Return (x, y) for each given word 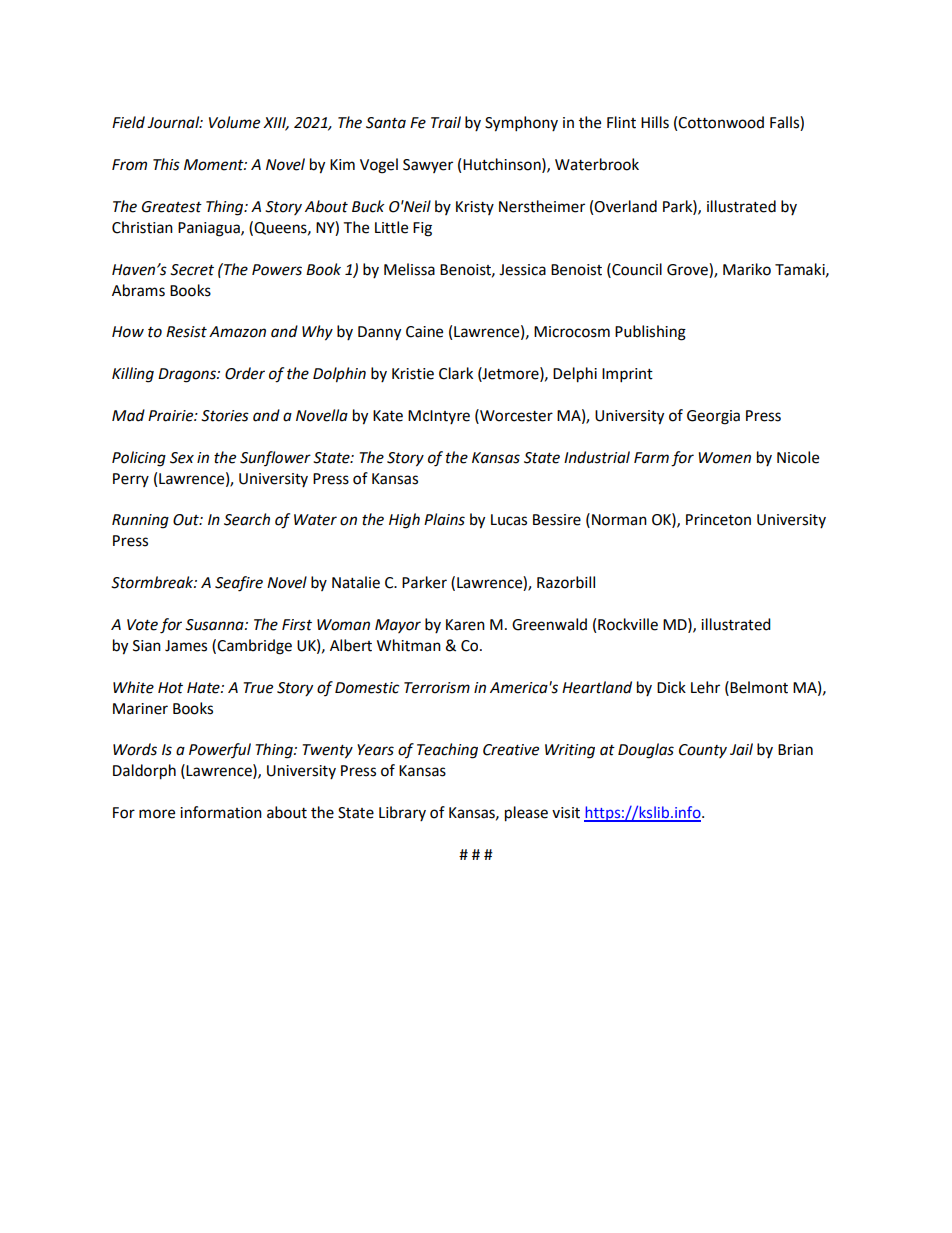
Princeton (718, 520)
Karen (465, 625)
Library (402, 813)
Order (245, 373)
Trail (446, 122)
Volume (234, 122)
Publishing (650, 333)
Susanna (215, 625)
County (703, 751)
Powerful (220, 750)
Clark (456, 373)
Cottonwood (721, 122)
